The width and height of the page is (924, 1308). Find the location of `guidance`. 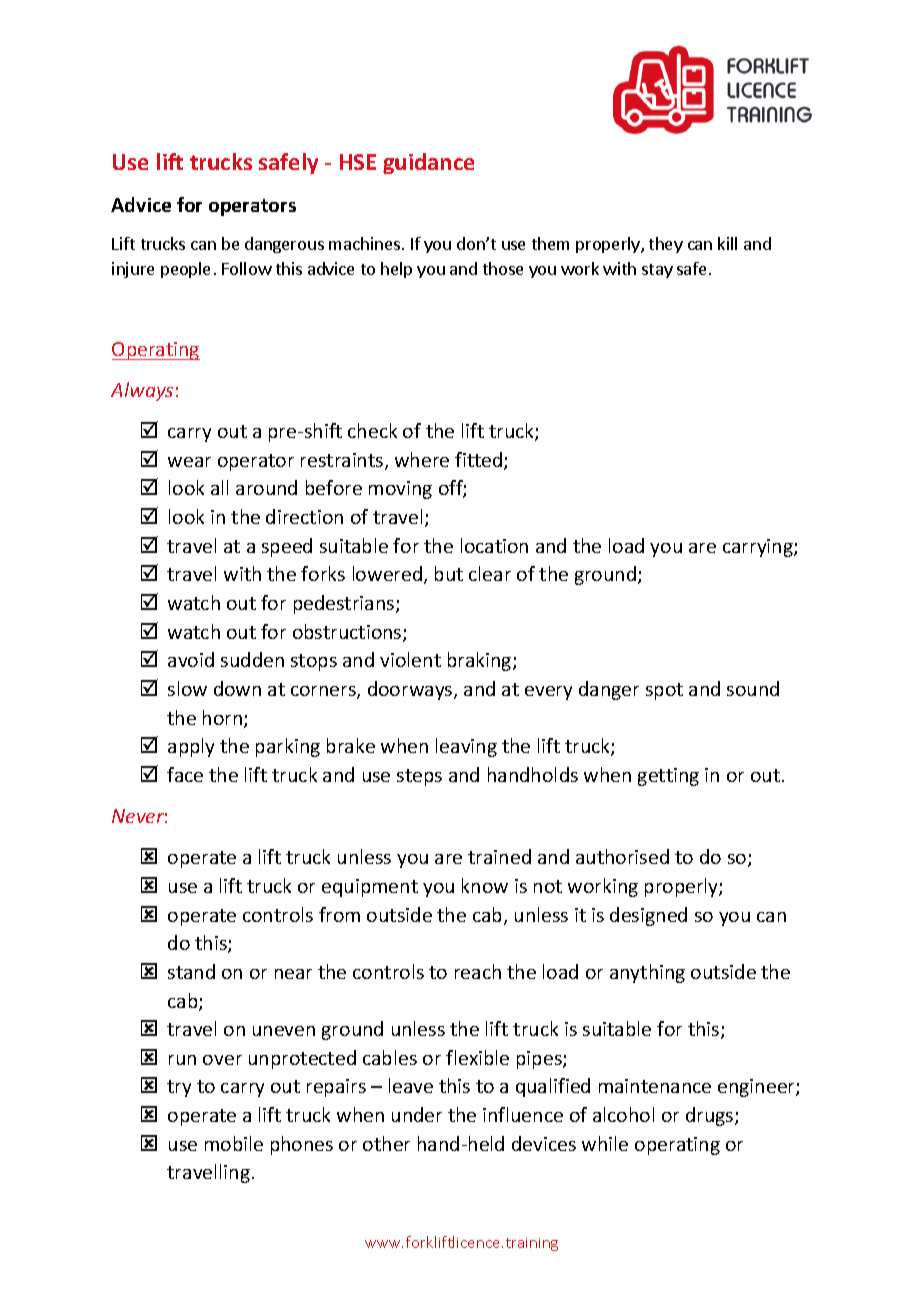

guidance is located at coordinates (428, 163).
